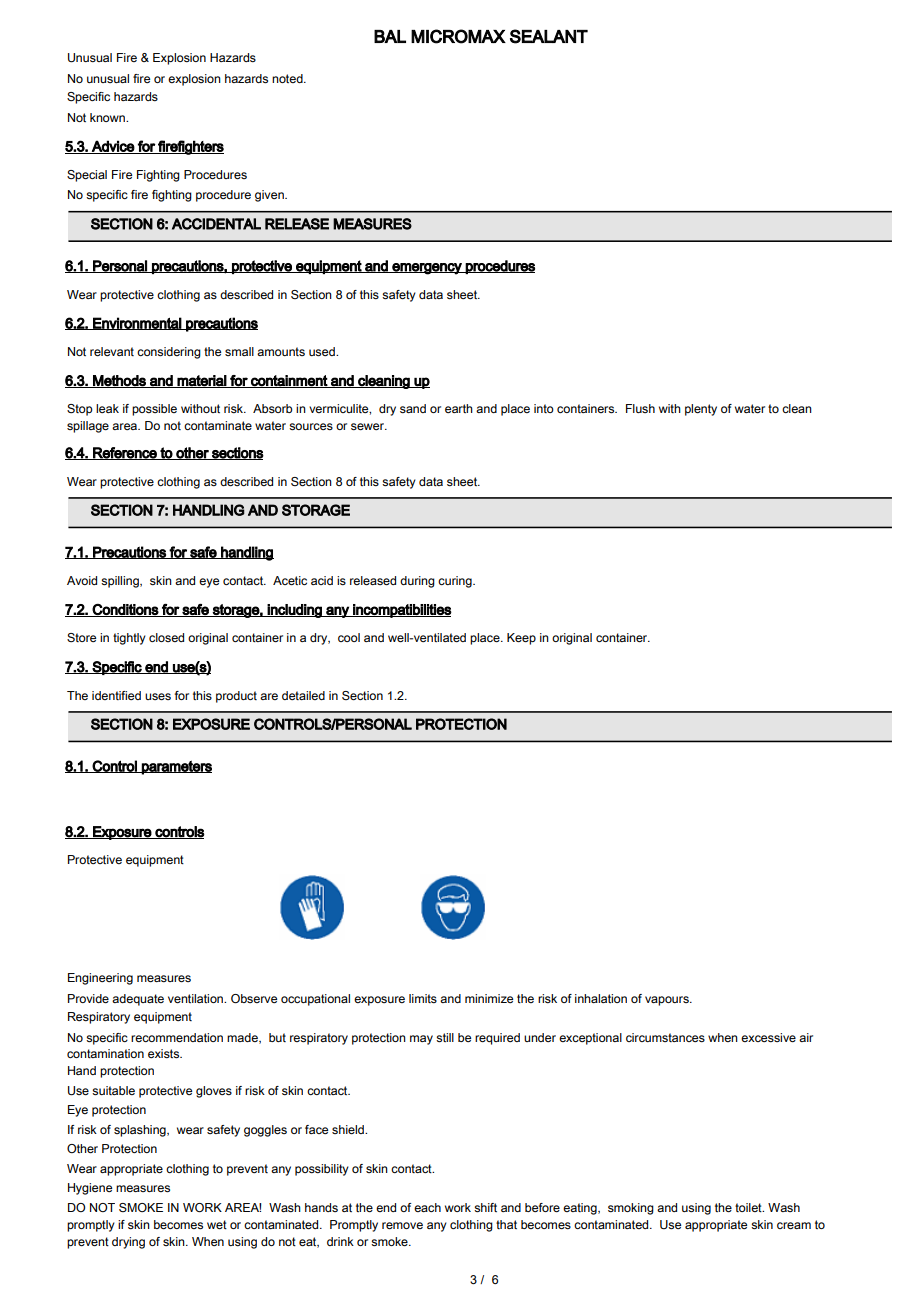  What do you see at coordinates (749, 1207) in the document?
I see `toilet` at bounding box center [749, 1207].
